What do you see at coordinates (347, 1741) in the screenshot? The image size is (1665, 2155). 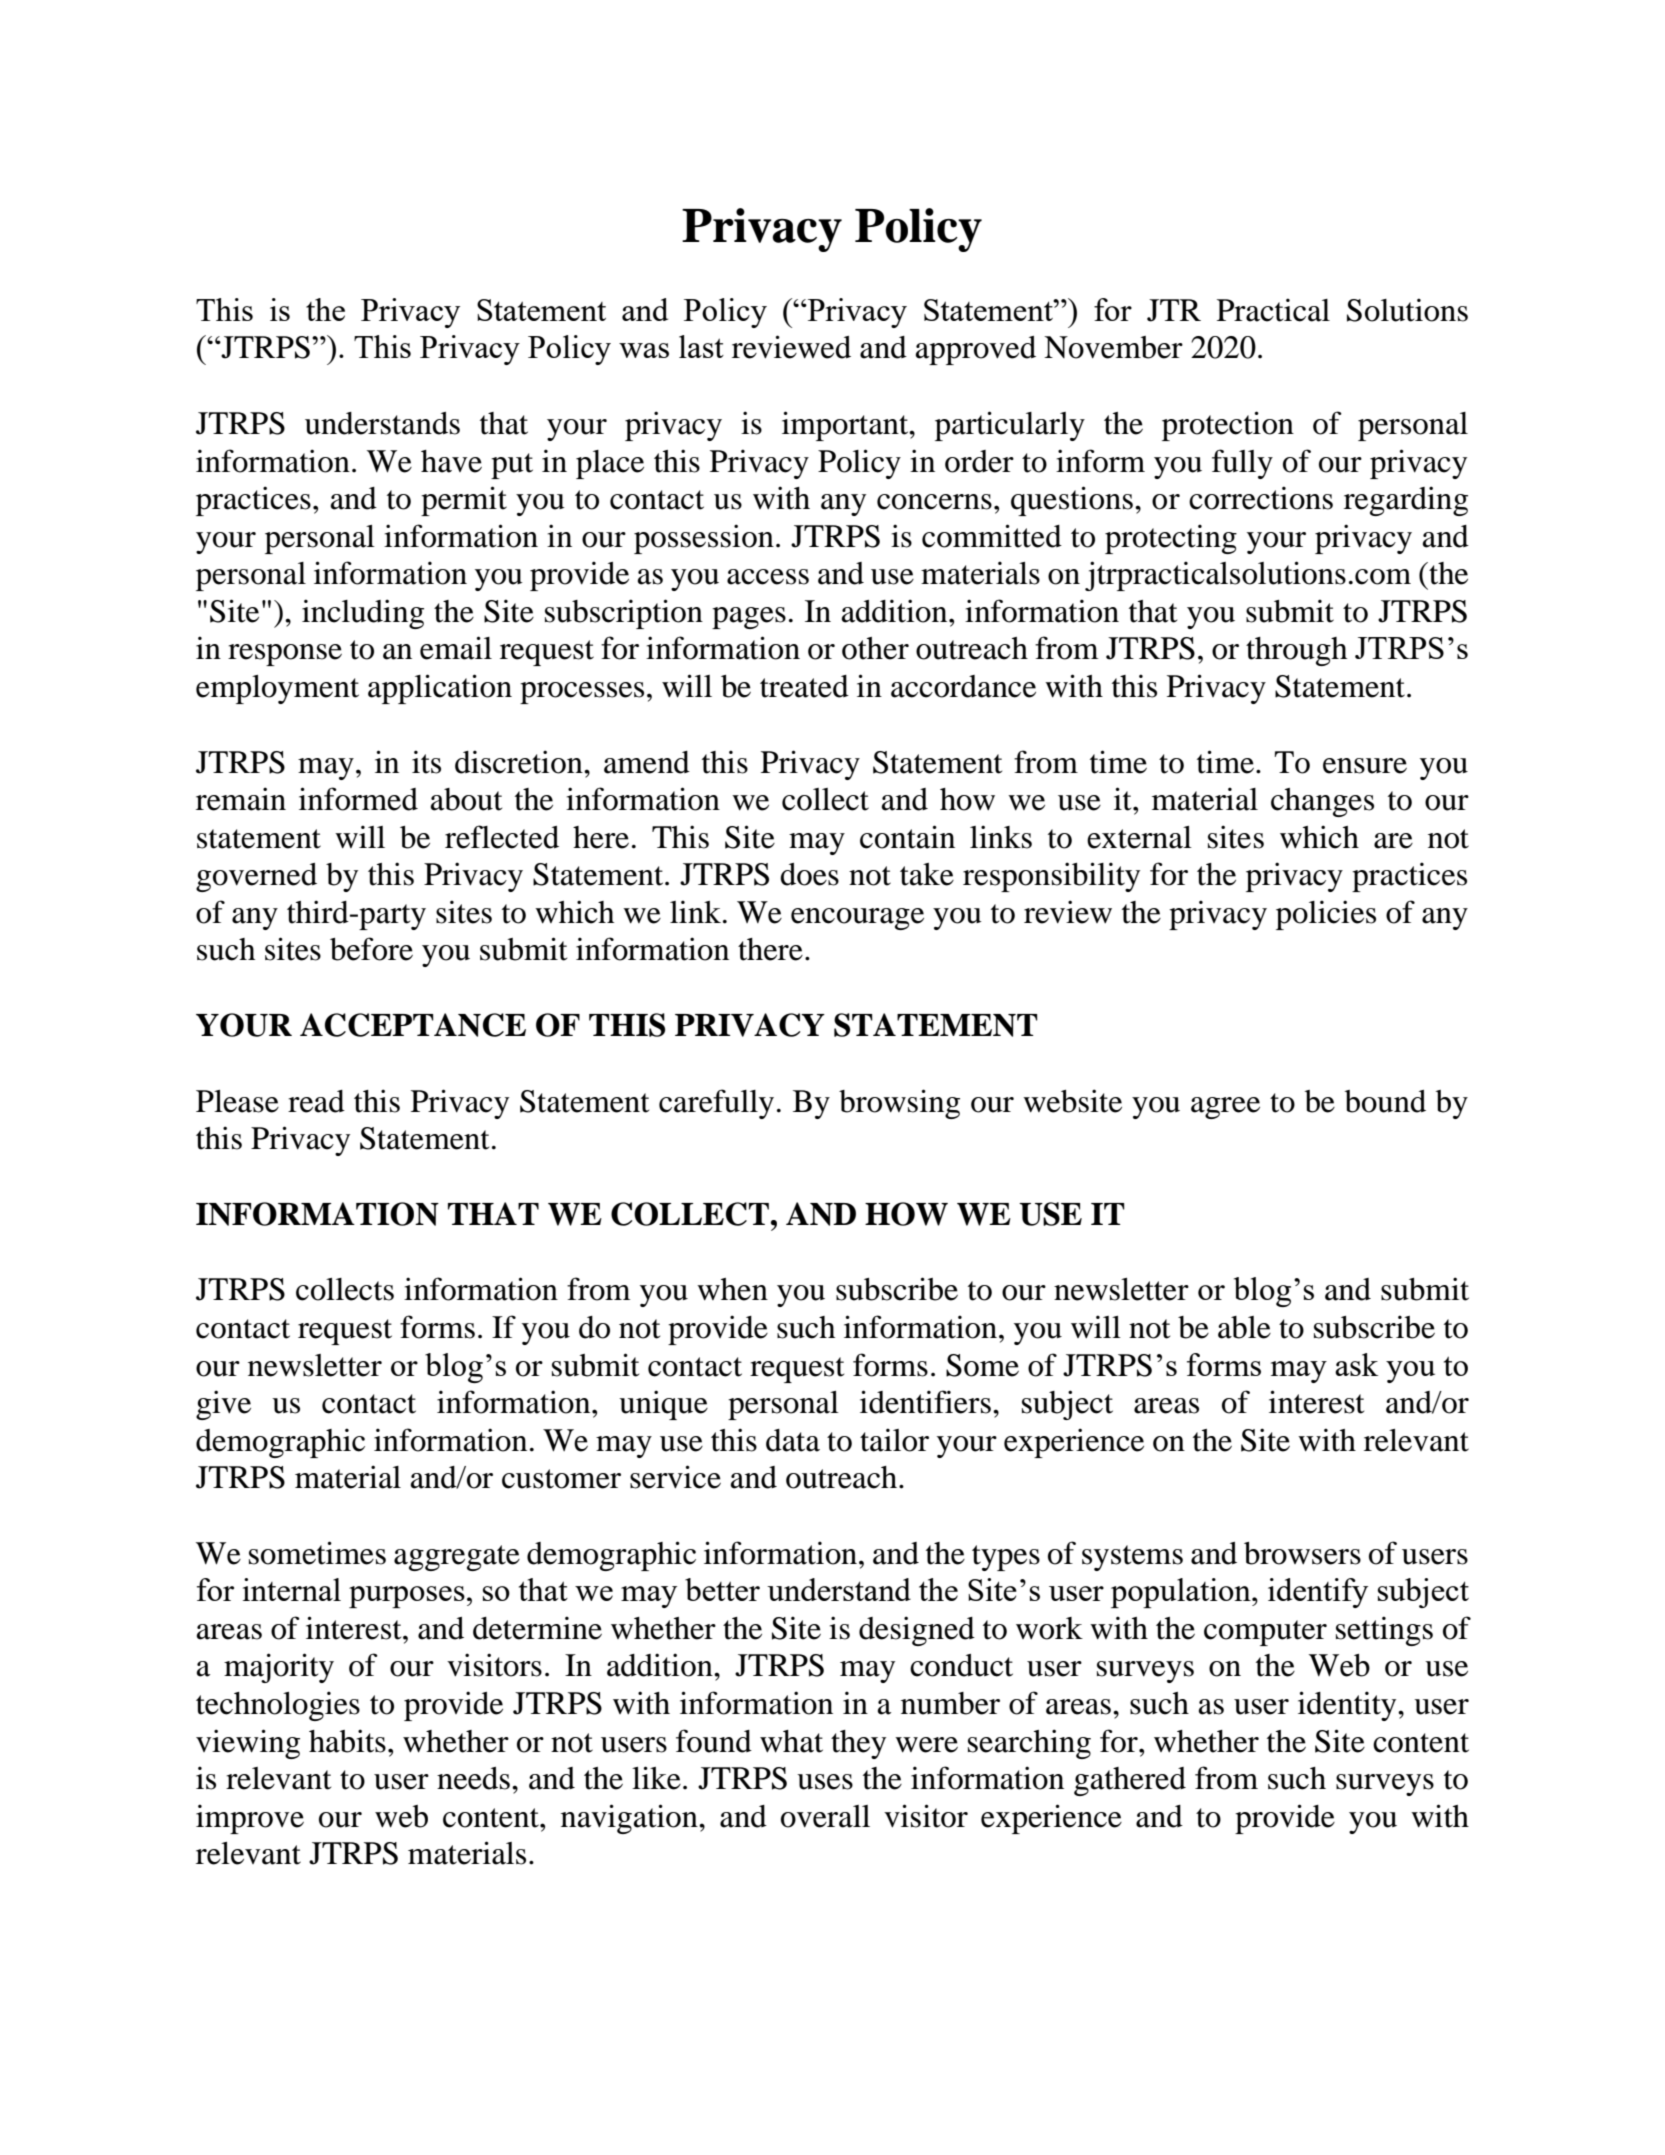 I see `habits` at bounding box center [347, 1741].
